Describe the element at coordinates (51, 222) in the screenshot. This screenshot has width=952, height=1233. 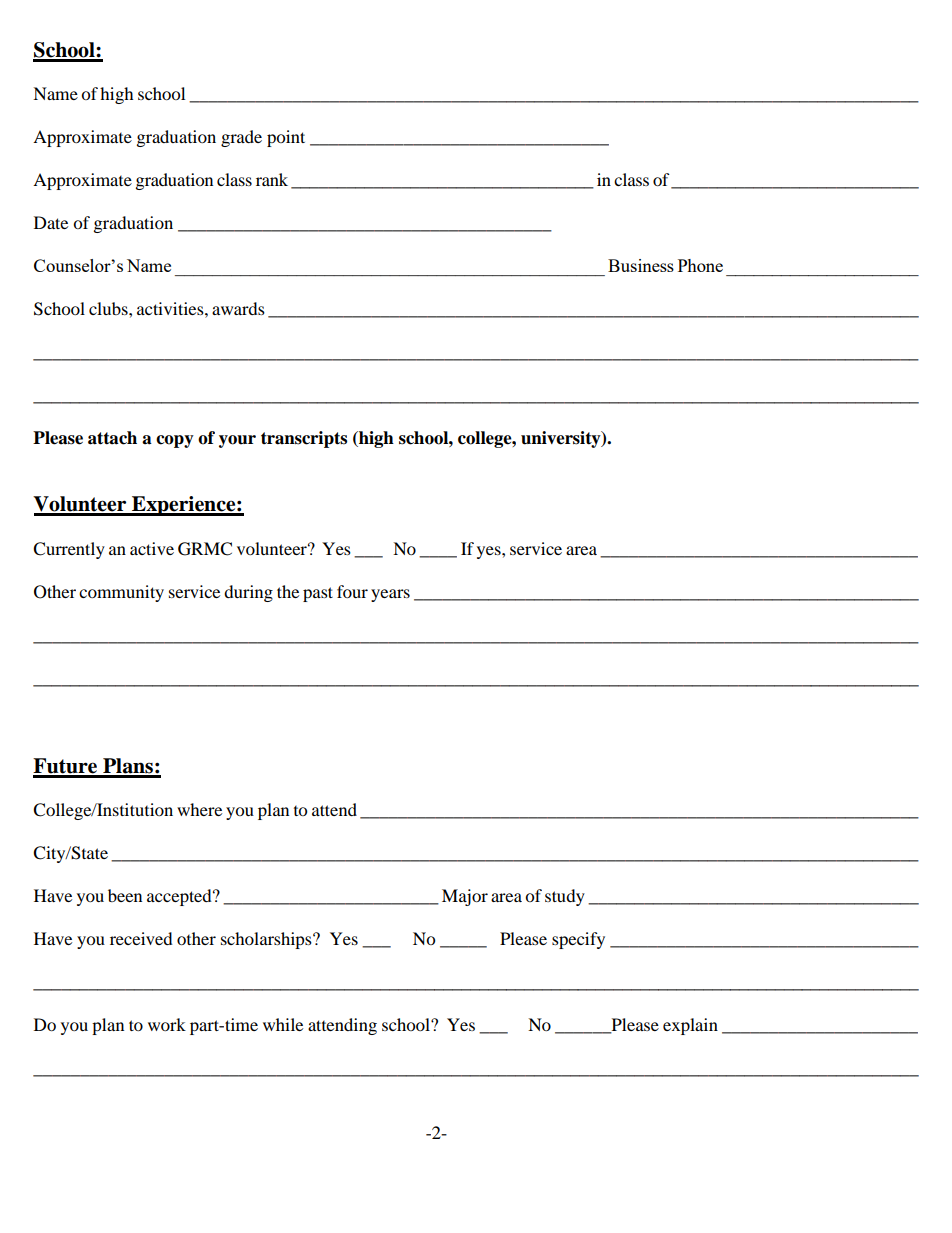
I see `Date` at that location.
